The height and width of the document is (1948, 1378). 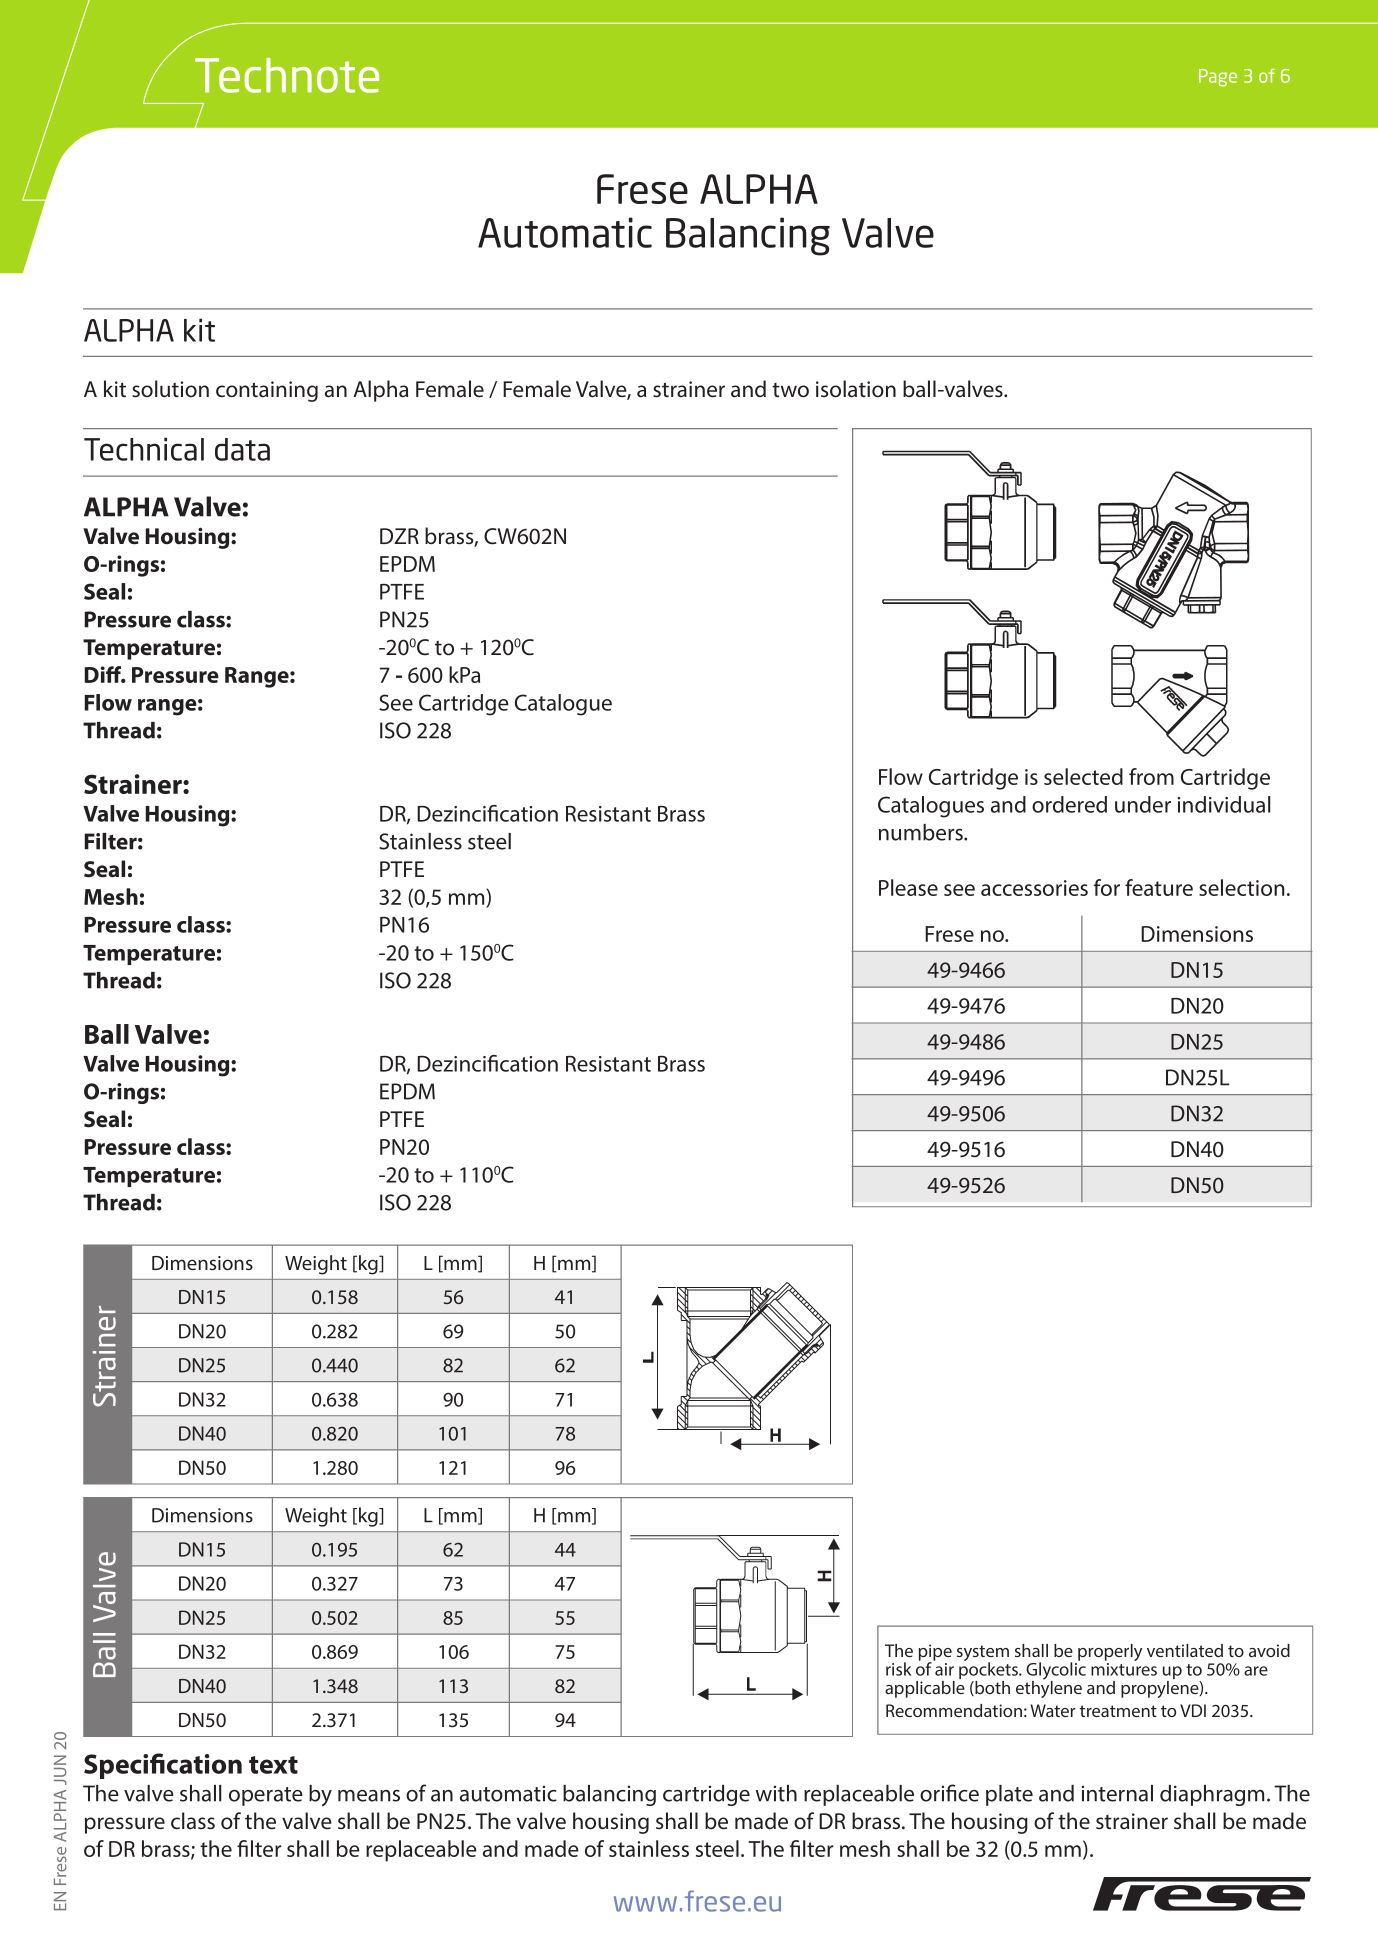 I want to click on Page, so click(x=1218, y=78).
